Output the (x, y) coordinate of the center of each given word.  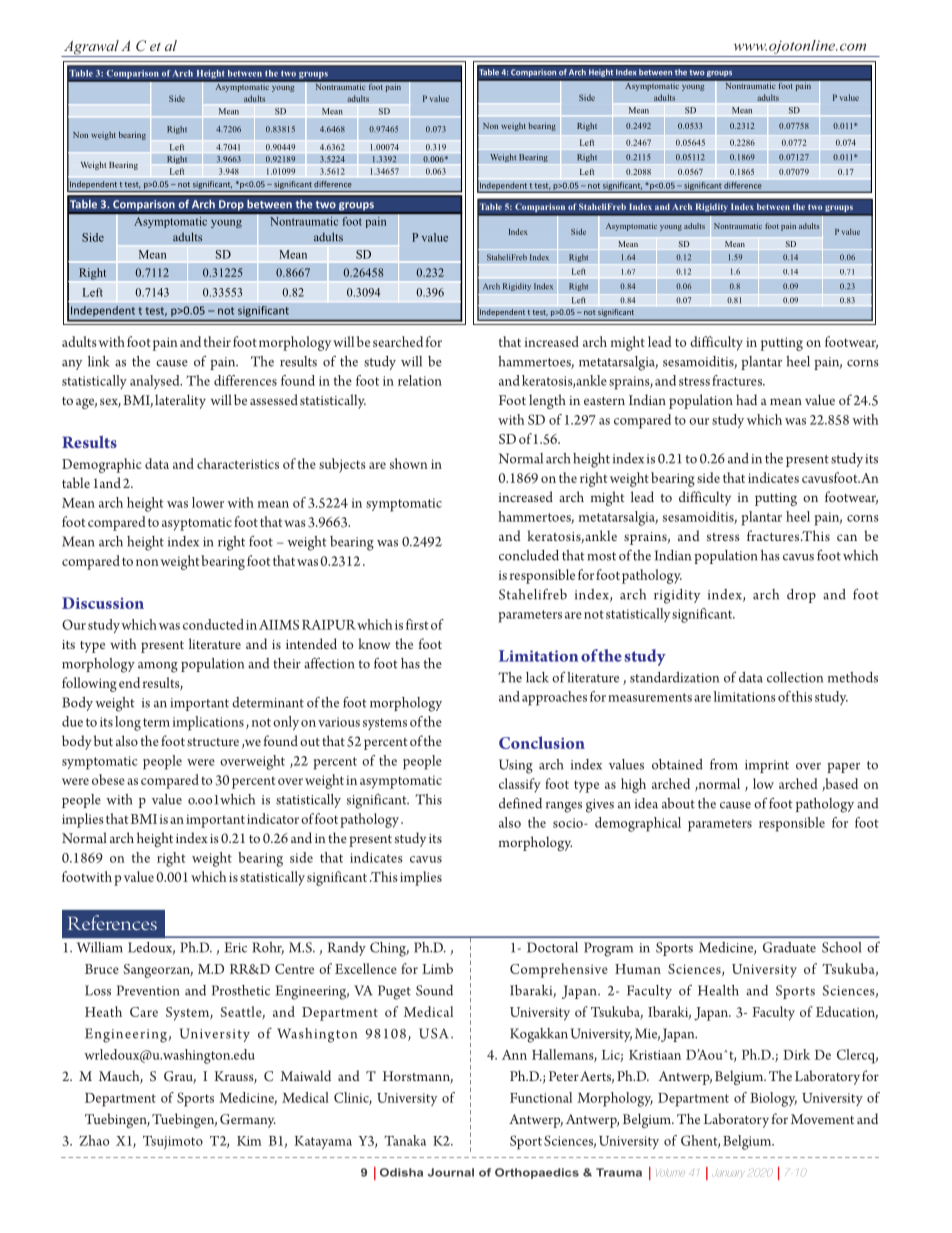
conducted (213, 624)
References (112, 922)
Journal (451, 1172)
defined (520, 803)
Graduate (789, 947)
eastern (604, 401)
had (746, 399)
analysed (156, 382)
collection (795, 677)
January (728, 1174)
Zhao (94, 1140)
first (417, 624)
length (547, 401)
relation (420, 380)
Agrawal (91, 48)
